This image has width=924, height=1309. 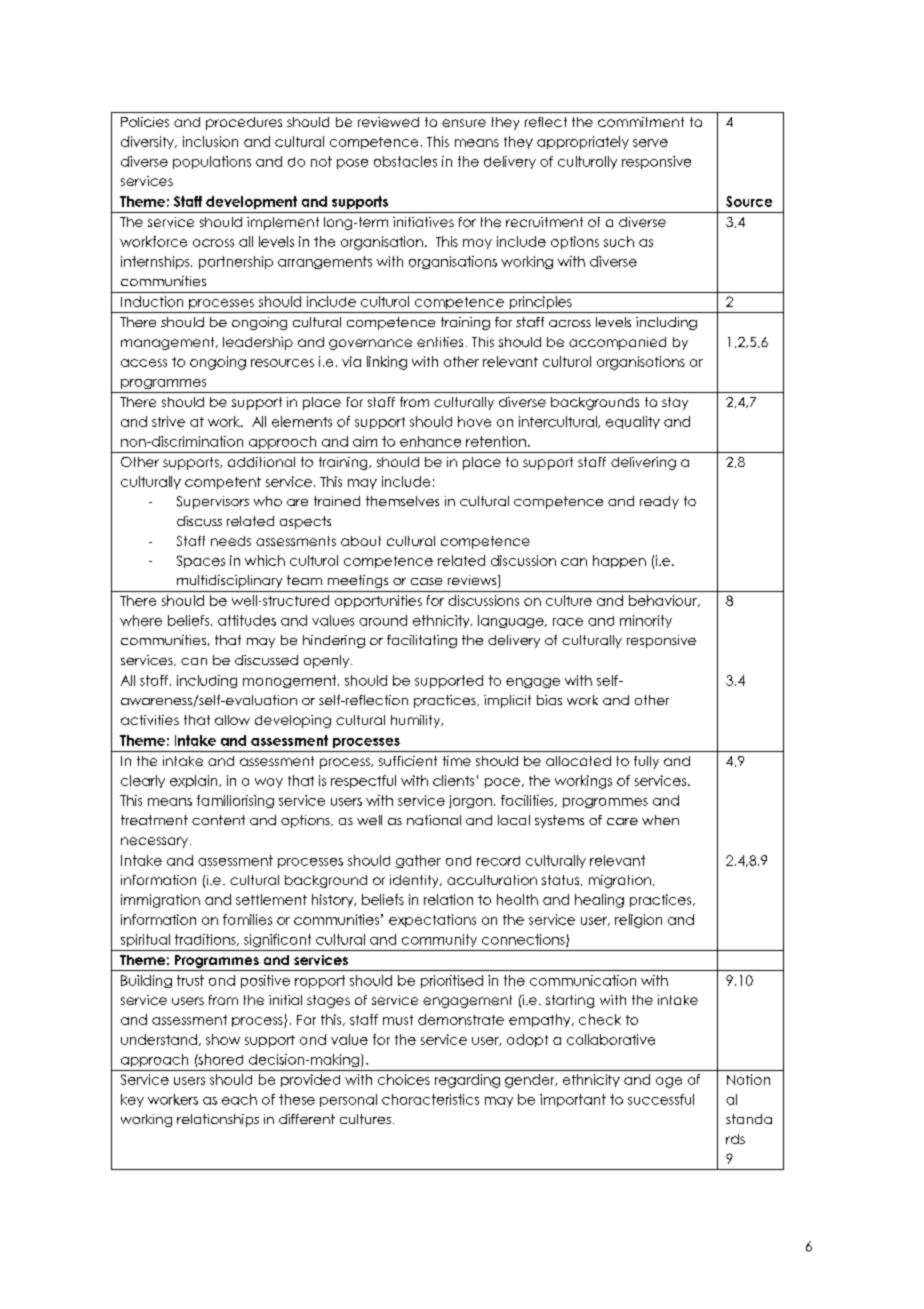 I want to click on obstacles, so click(x=405, y=161).
